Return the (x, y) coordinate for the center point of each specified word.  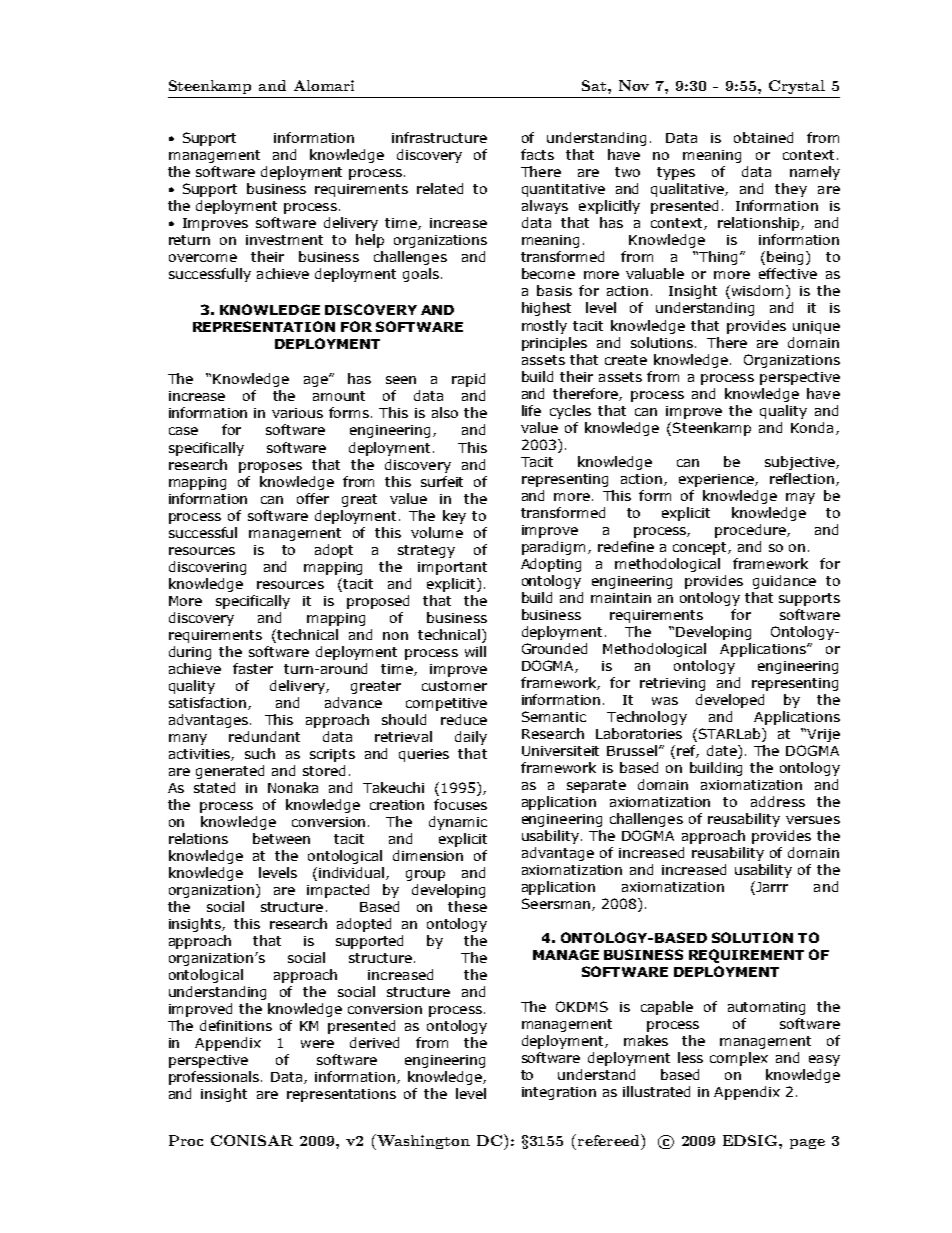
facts (537, 154)
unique (816, 327)
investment (284, 240)
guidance (784, 582)
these (467, 906)
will (475, 651)
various (297, 413)
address (778, 801)
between (281, 838)
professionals (215, 1078)
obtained (763, 137)
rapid (468, 380)
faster (253, 668)
